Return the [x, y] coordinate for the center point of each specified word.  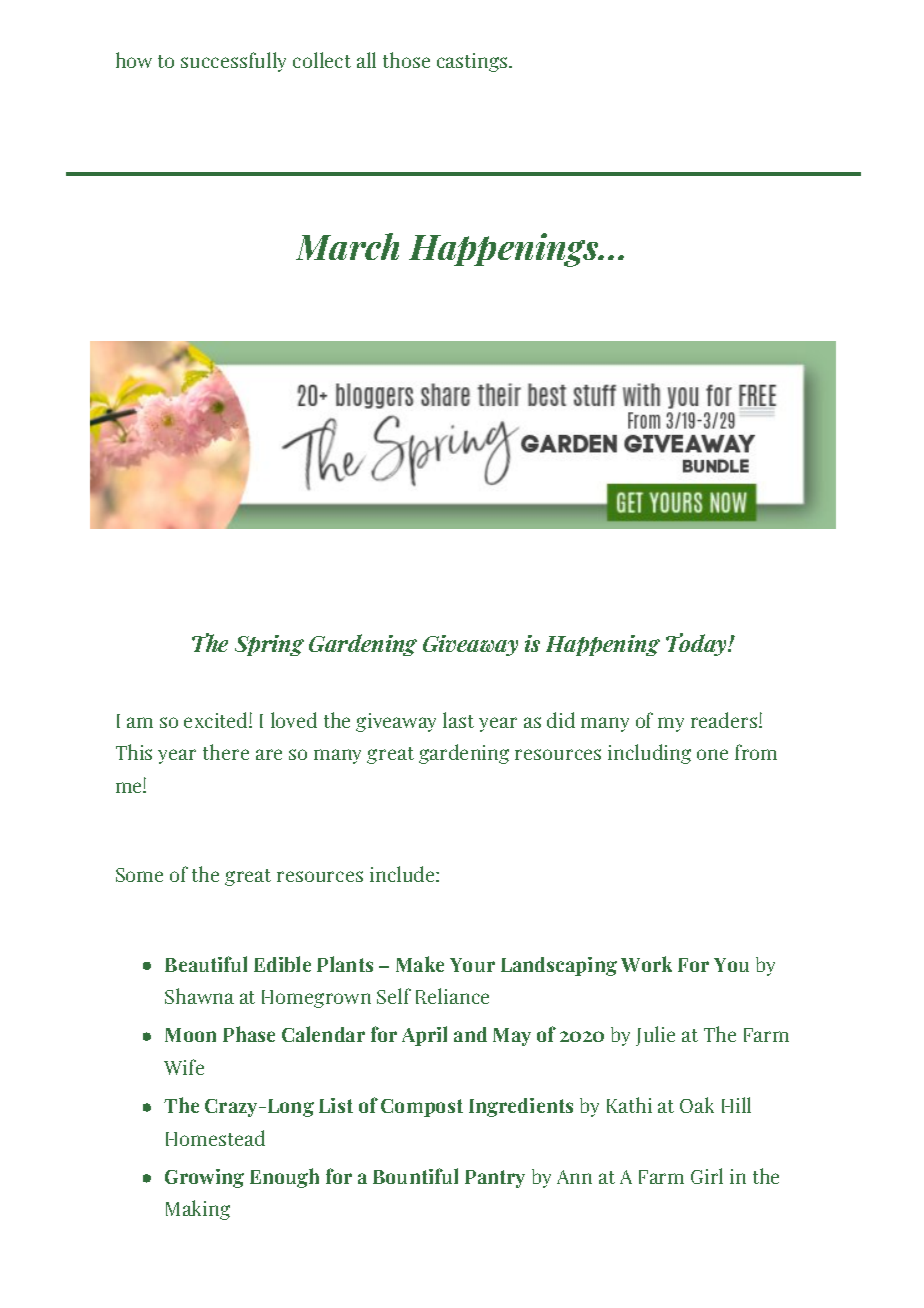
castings [473, 62]
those [406, 60]
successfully [233, 62]
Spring [269, 645]
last [458, 720]
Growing [204, 1178]
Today [698, 644]
